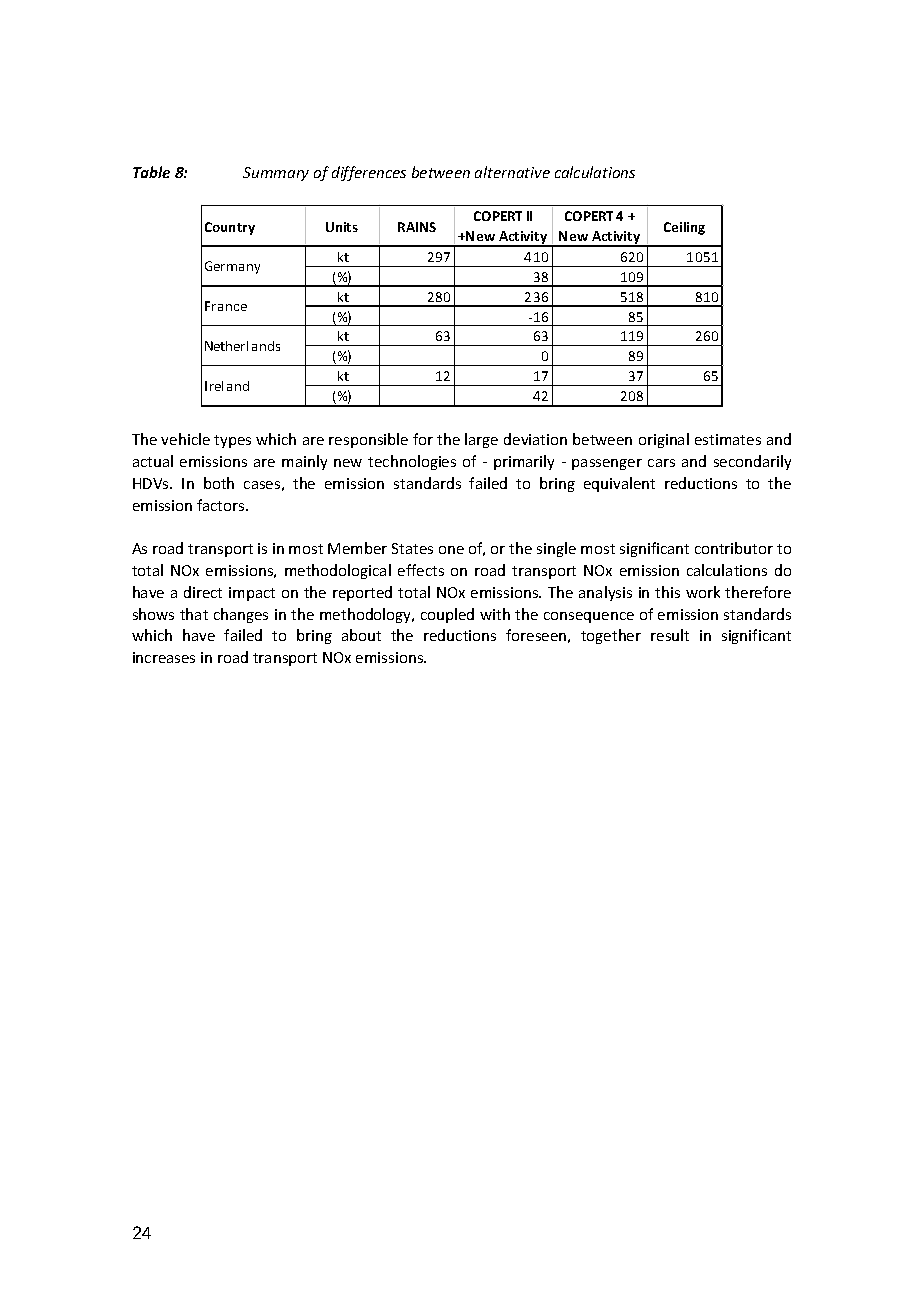  Describe the element at coordinates (276, 174) in the page. I see `Summary` at that location.
